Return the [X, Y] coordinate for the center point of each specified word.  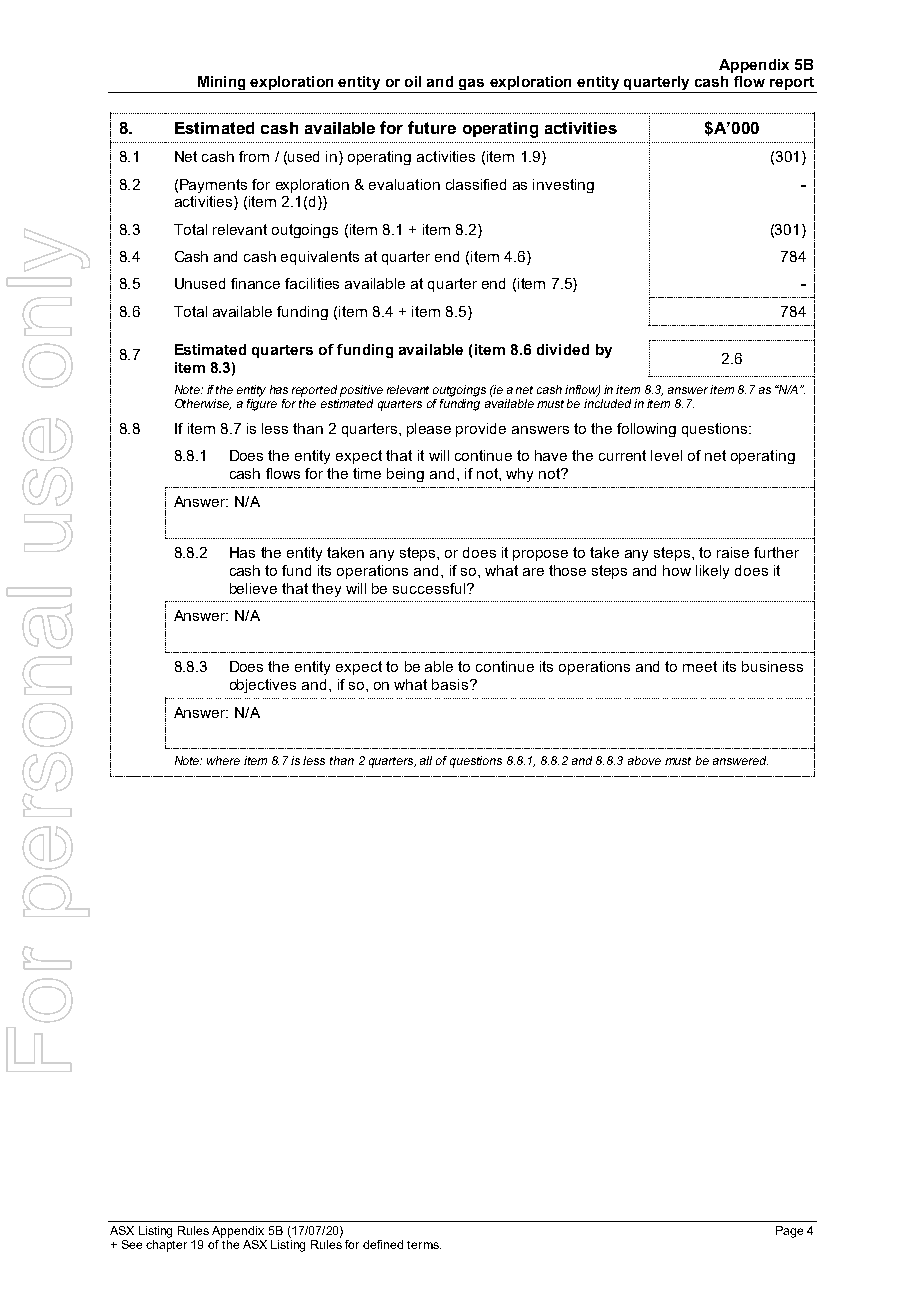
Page [789, 1232]
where [223, 760]
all [426, 760]
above [644, 760]
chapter [166, 1246]
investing [563, 186]
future [432, 127]
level [666, 455]
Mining [221, 84]
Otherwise [203, 404]
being [405, 475]
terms [424, 1245]
